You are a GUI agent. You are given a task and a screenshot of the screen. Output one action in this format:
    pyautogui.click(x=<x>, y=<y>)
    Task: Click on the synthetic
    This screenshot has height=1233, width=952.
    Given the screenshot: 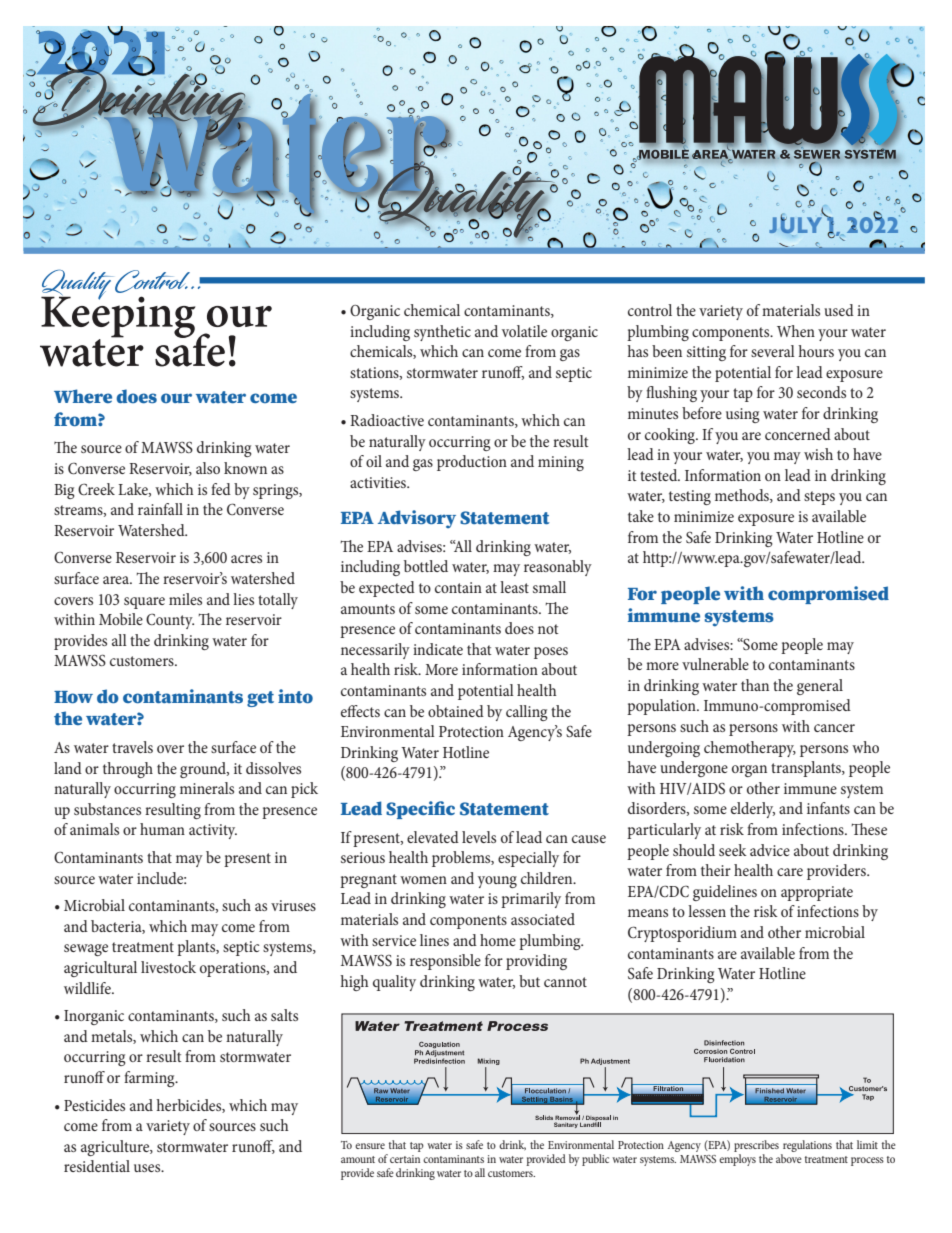 What is the action you would take?
    pyautogui.click(x=442, y=333)
